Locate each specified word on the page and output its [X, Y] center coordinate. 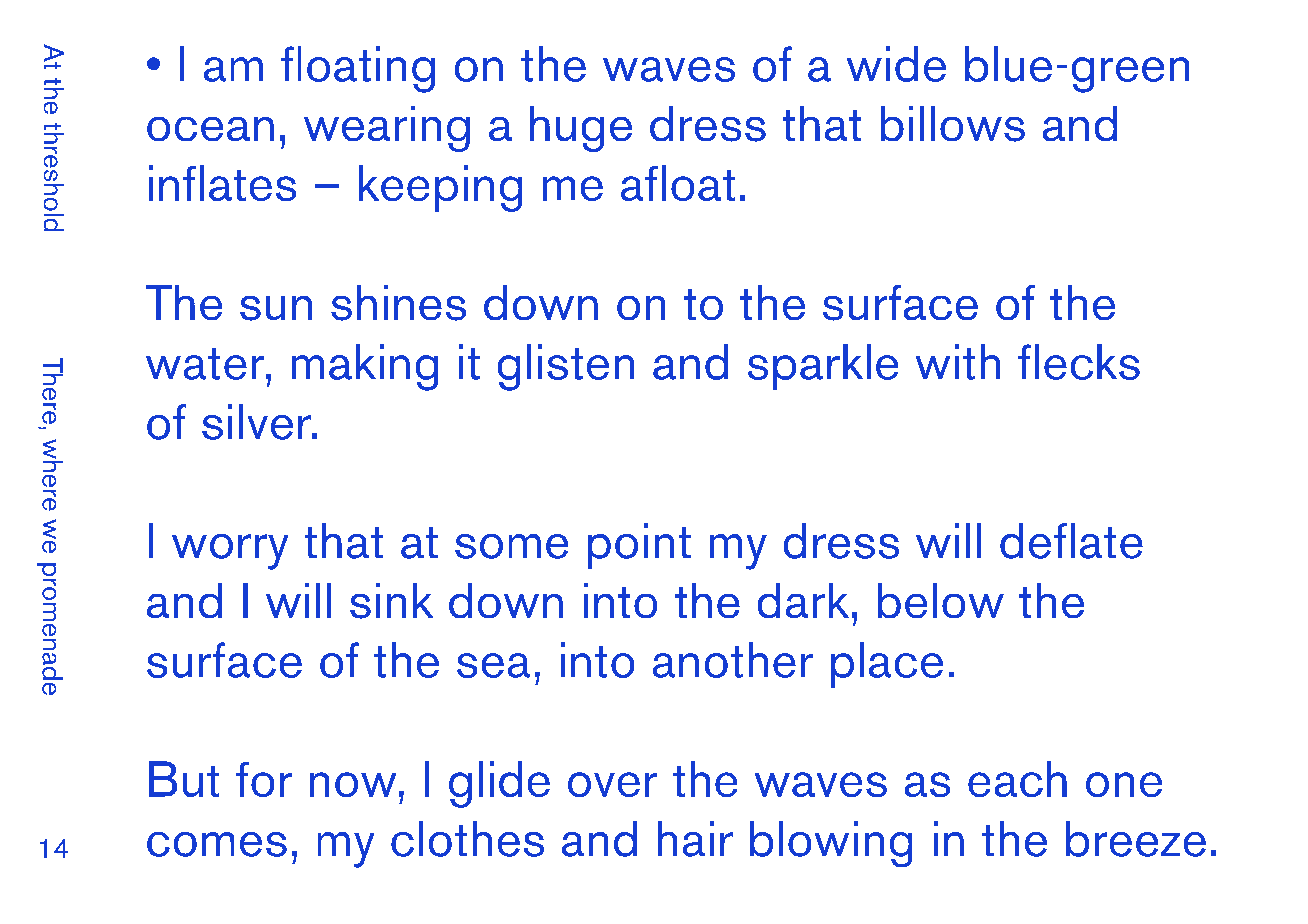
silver [257, 422]
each [1017, 779]
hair [695, 839]
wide [896, 64]
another [733, 660]
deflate [1071, 541]
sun [276, 308]
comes [217, 844]
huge [581, 129]
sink [391, 601]
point [639, 546]
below [941, 600]
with [958, 362]
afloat [678, 183]
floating [358, 69]
